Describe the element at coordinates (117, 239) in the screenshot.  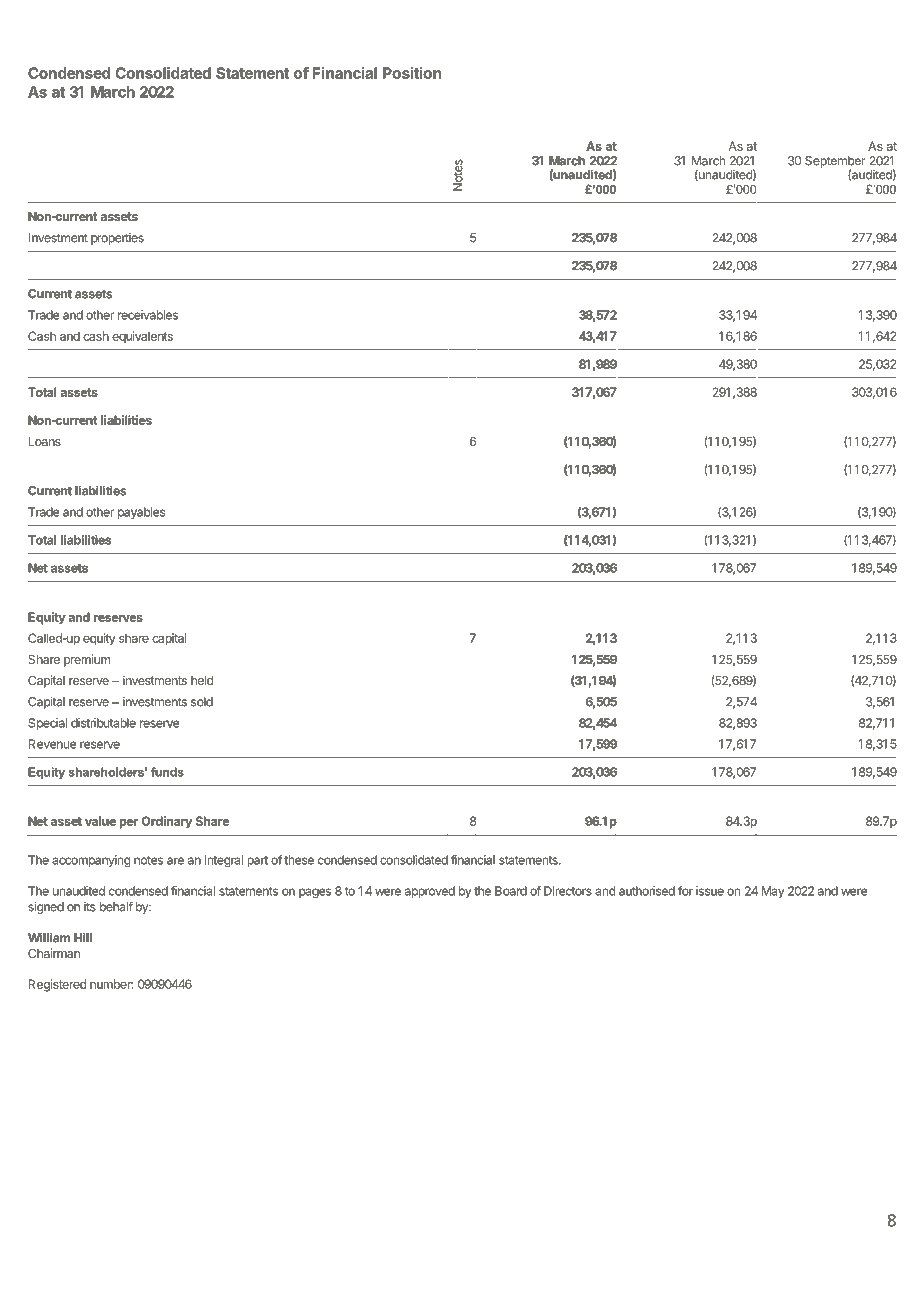
I see `properties` at that location.
